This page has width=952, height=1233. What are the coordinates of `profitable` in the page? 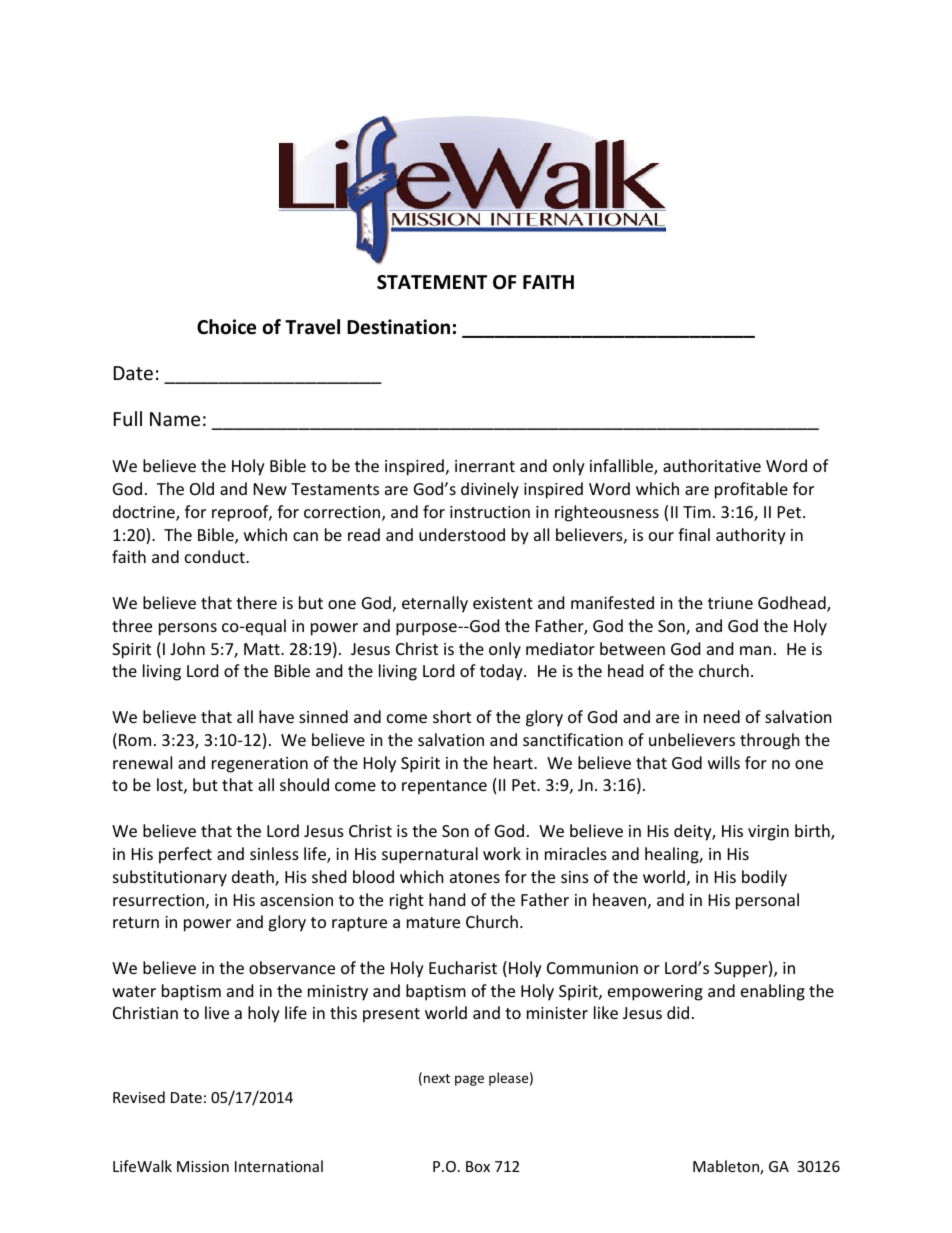 It's located at (751, 490).
